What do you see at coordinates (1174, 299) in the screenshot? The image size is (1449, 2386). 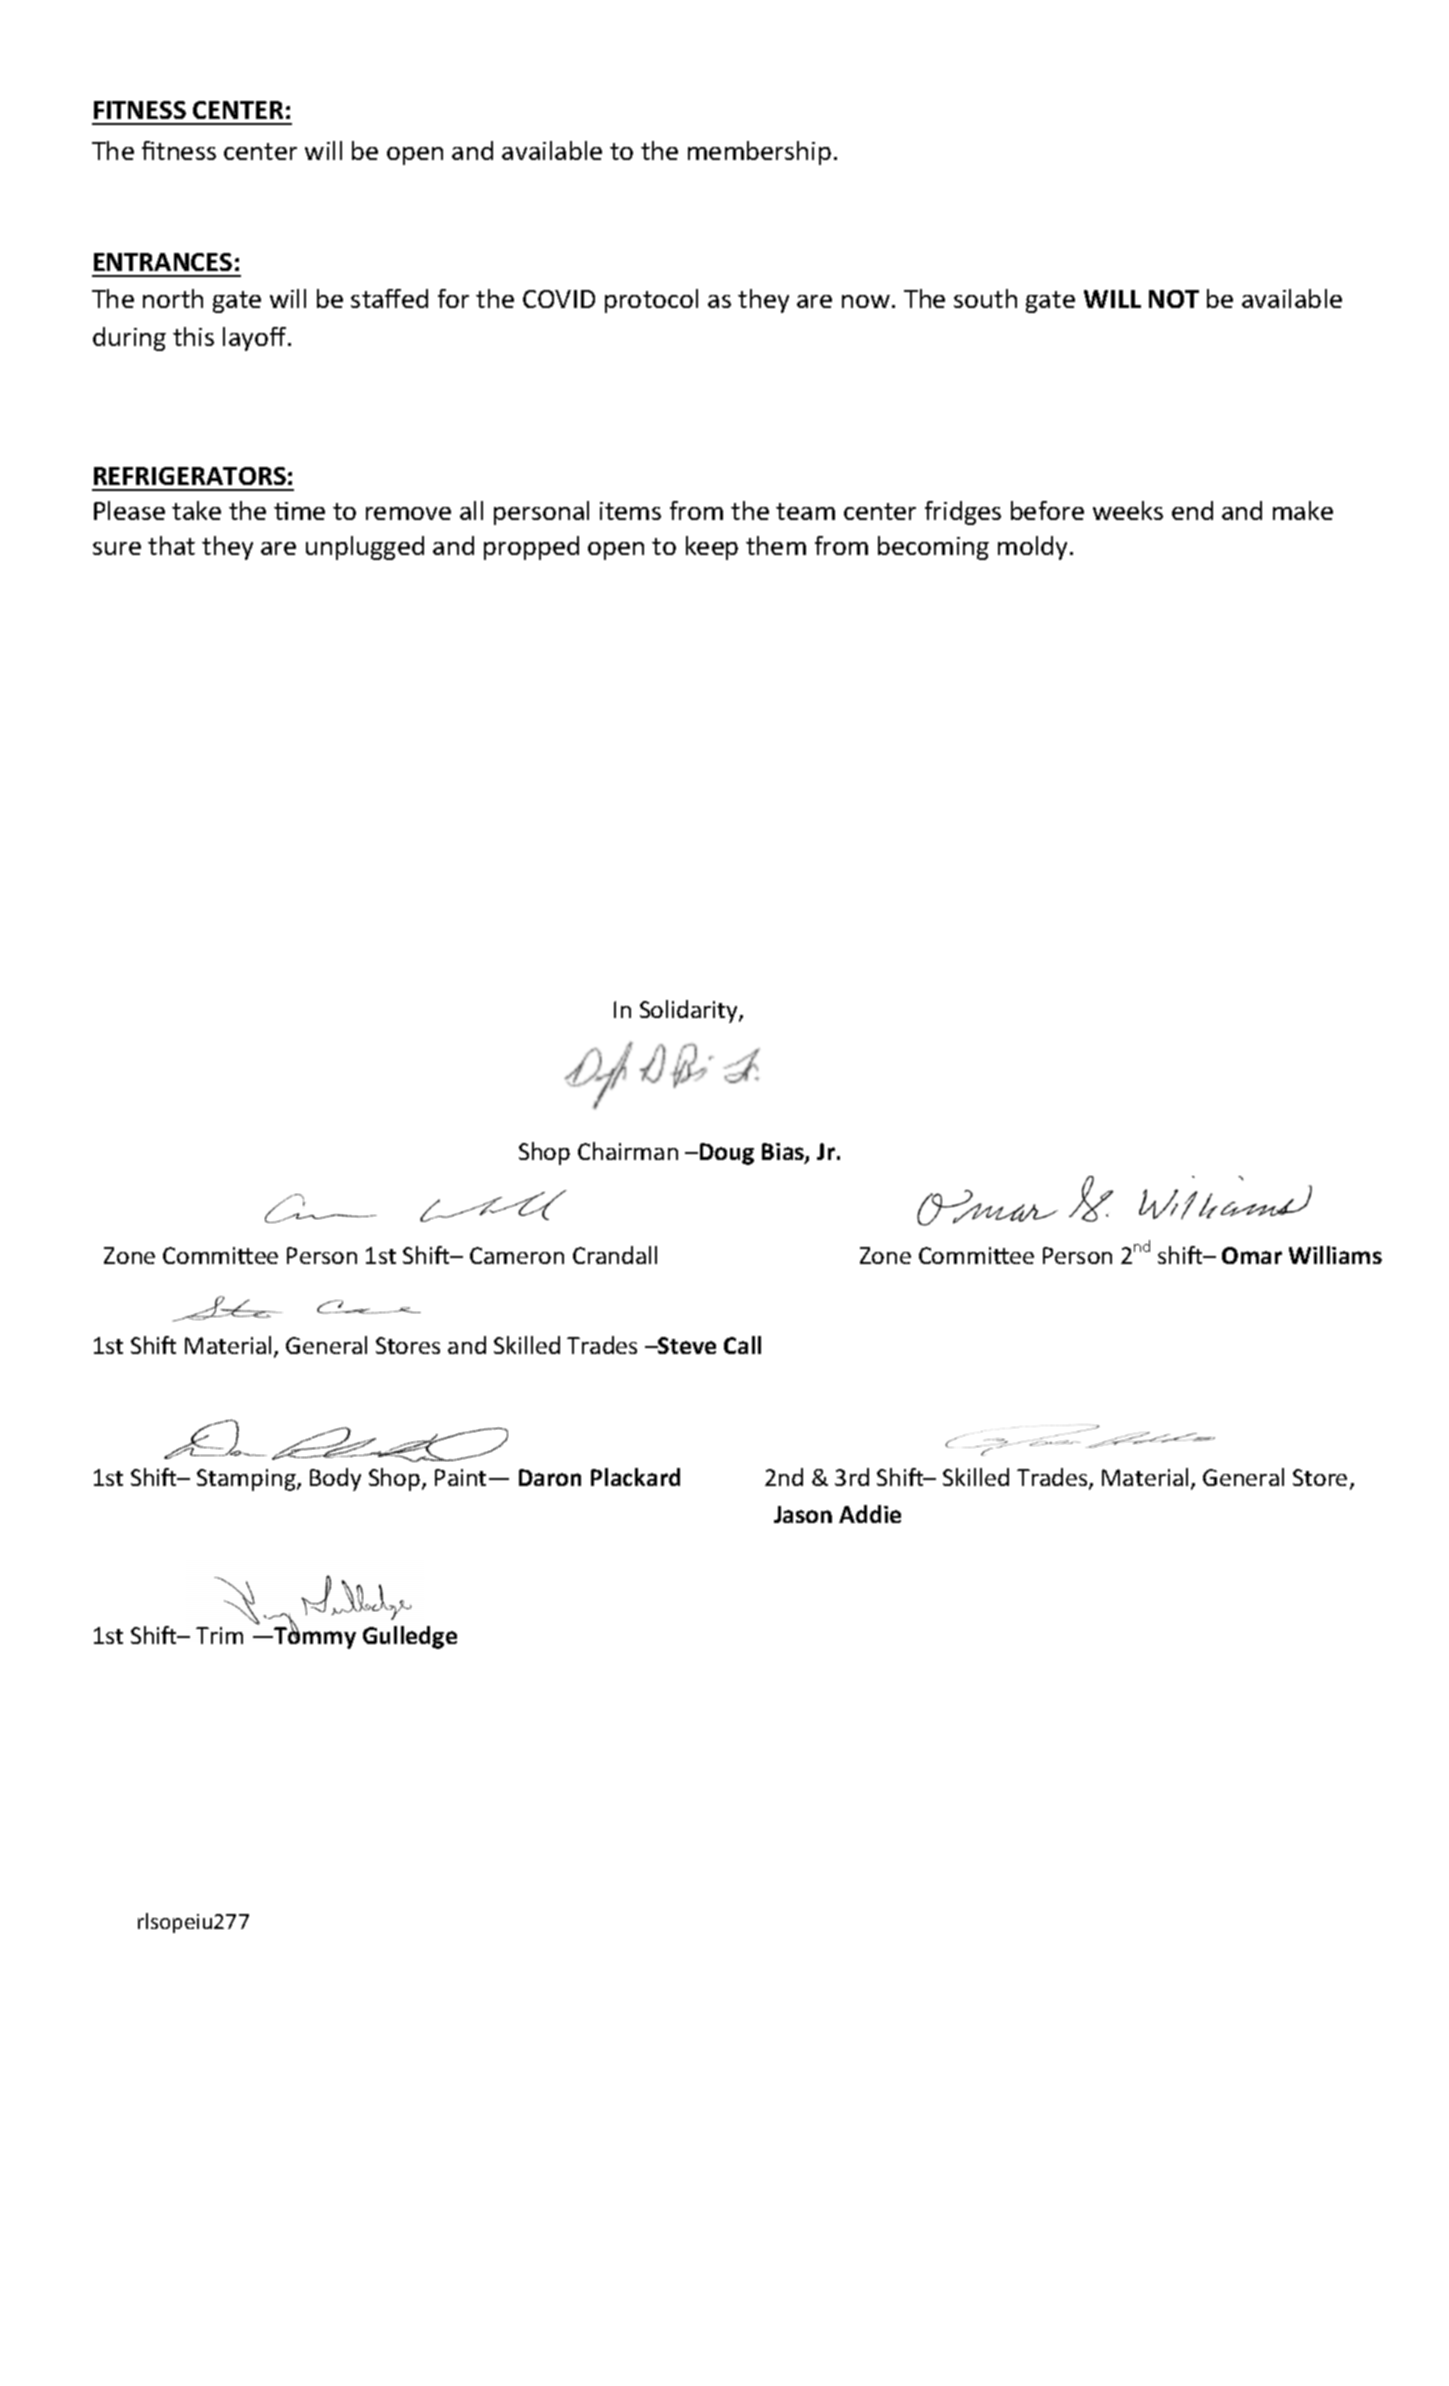 I see `NOT` at bounding box center [1174, 299].
